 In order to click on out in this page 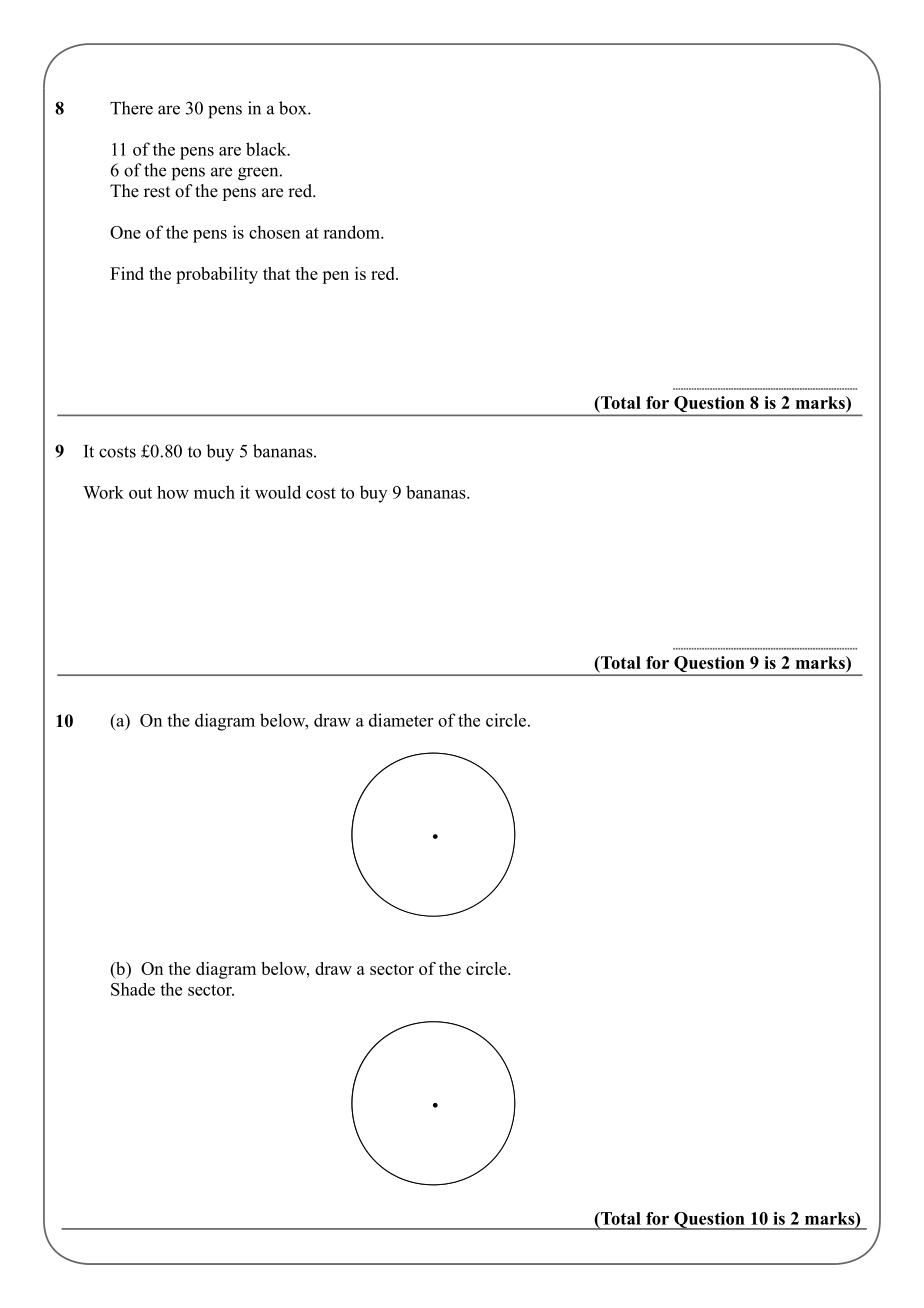, I will do `click(140, 493)`.
